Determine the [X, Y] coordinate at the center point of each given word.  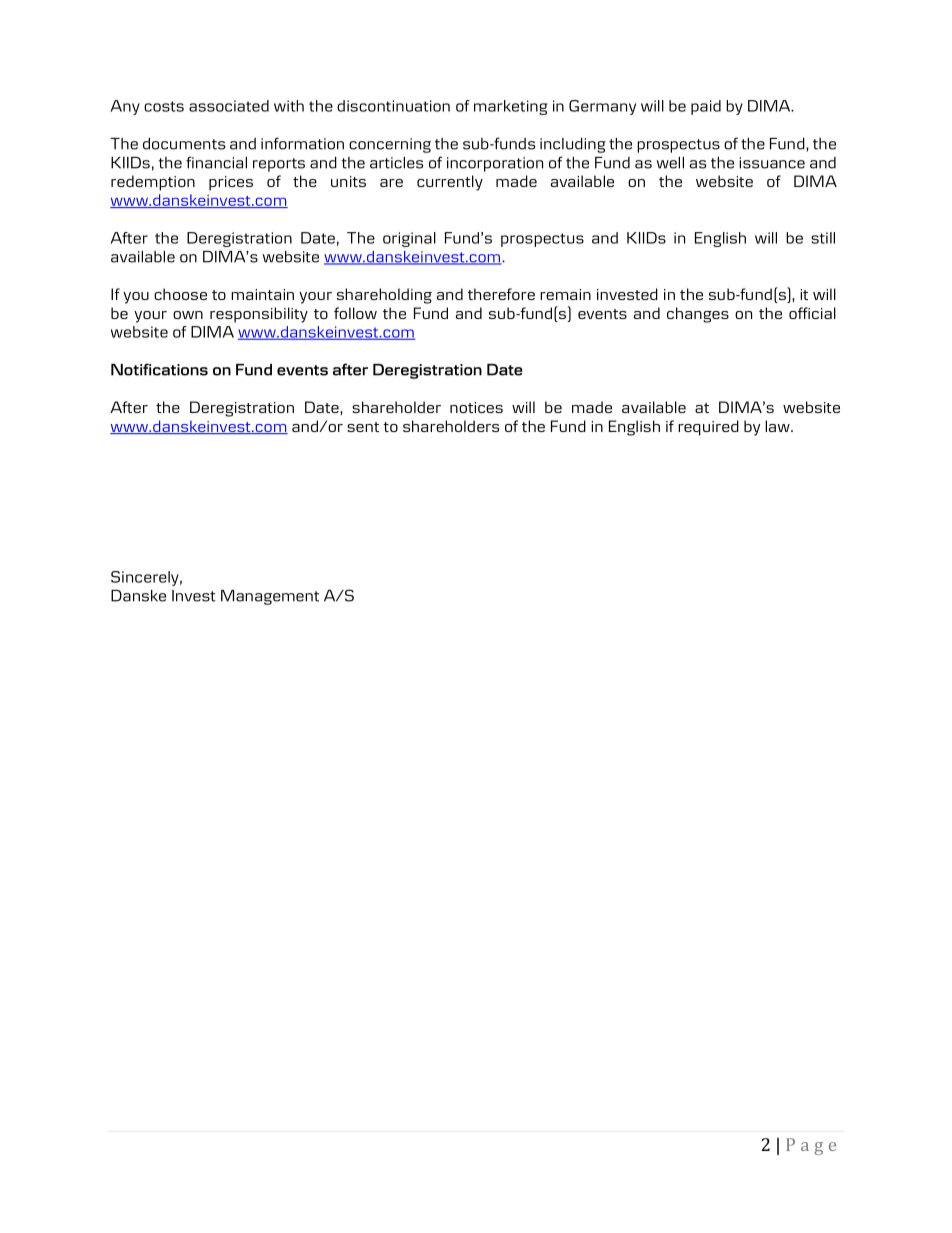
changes [698, 315]
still [823, 238]
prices [231, 183]
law [778, 426]
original [409, 239]
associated [229, 106]
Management [270, 597]
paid [706, 107]
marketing [511, 107]
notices [476, 407]
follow [355, 313]
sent [363, 427]
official [812, 313]
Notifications [159, 369]
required [708, 428]
